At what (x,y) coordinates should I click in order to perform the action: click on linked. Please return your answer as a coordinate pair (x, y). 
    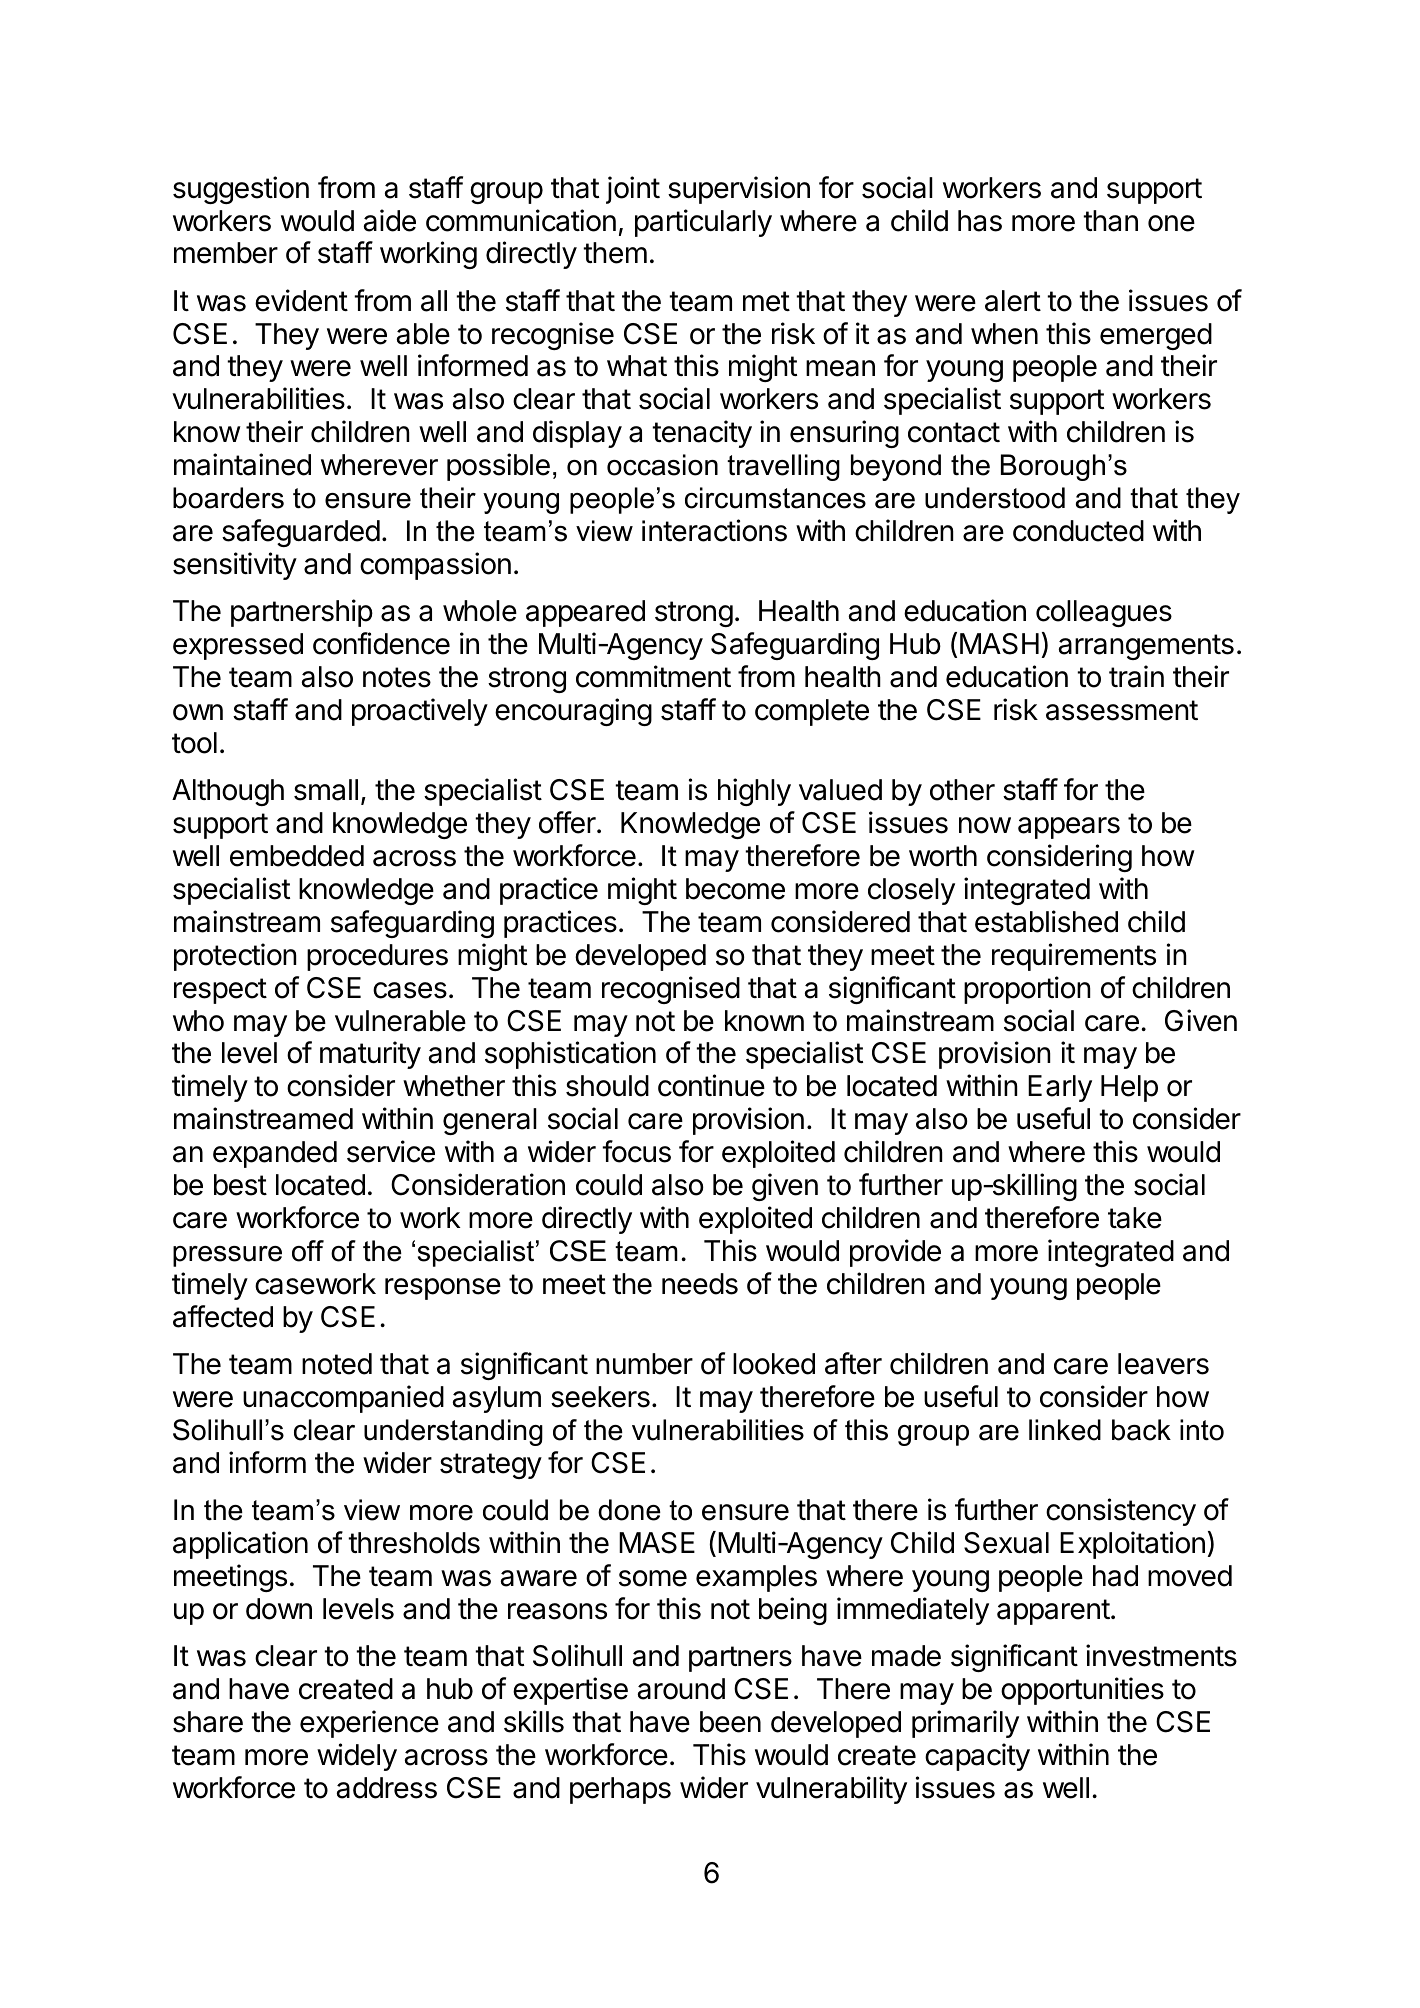
    Looking at the image, I should click on (1065, 1430).
